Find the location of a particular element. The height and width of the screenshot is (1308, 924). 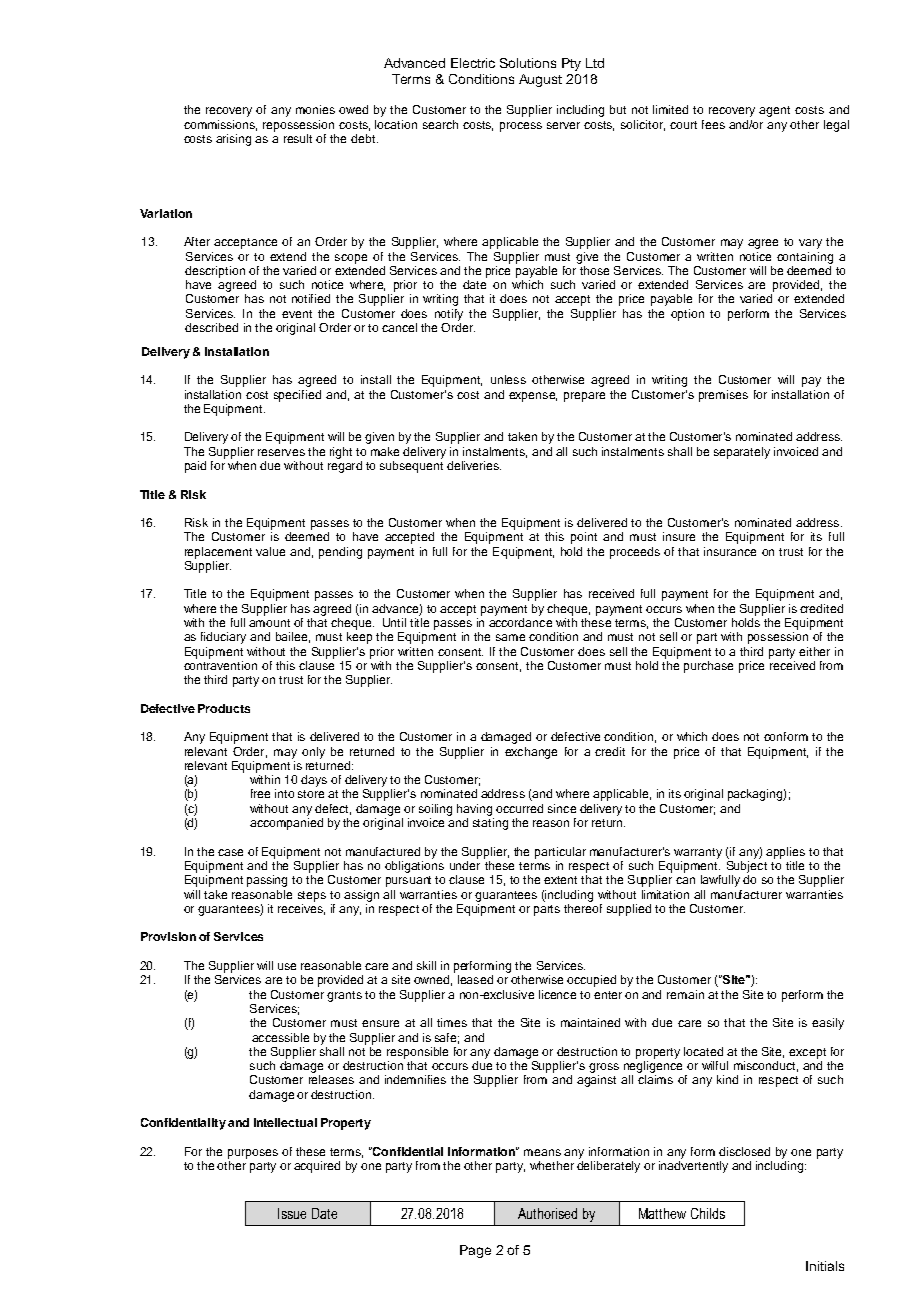

specified is located at coordinates (297, 396).
